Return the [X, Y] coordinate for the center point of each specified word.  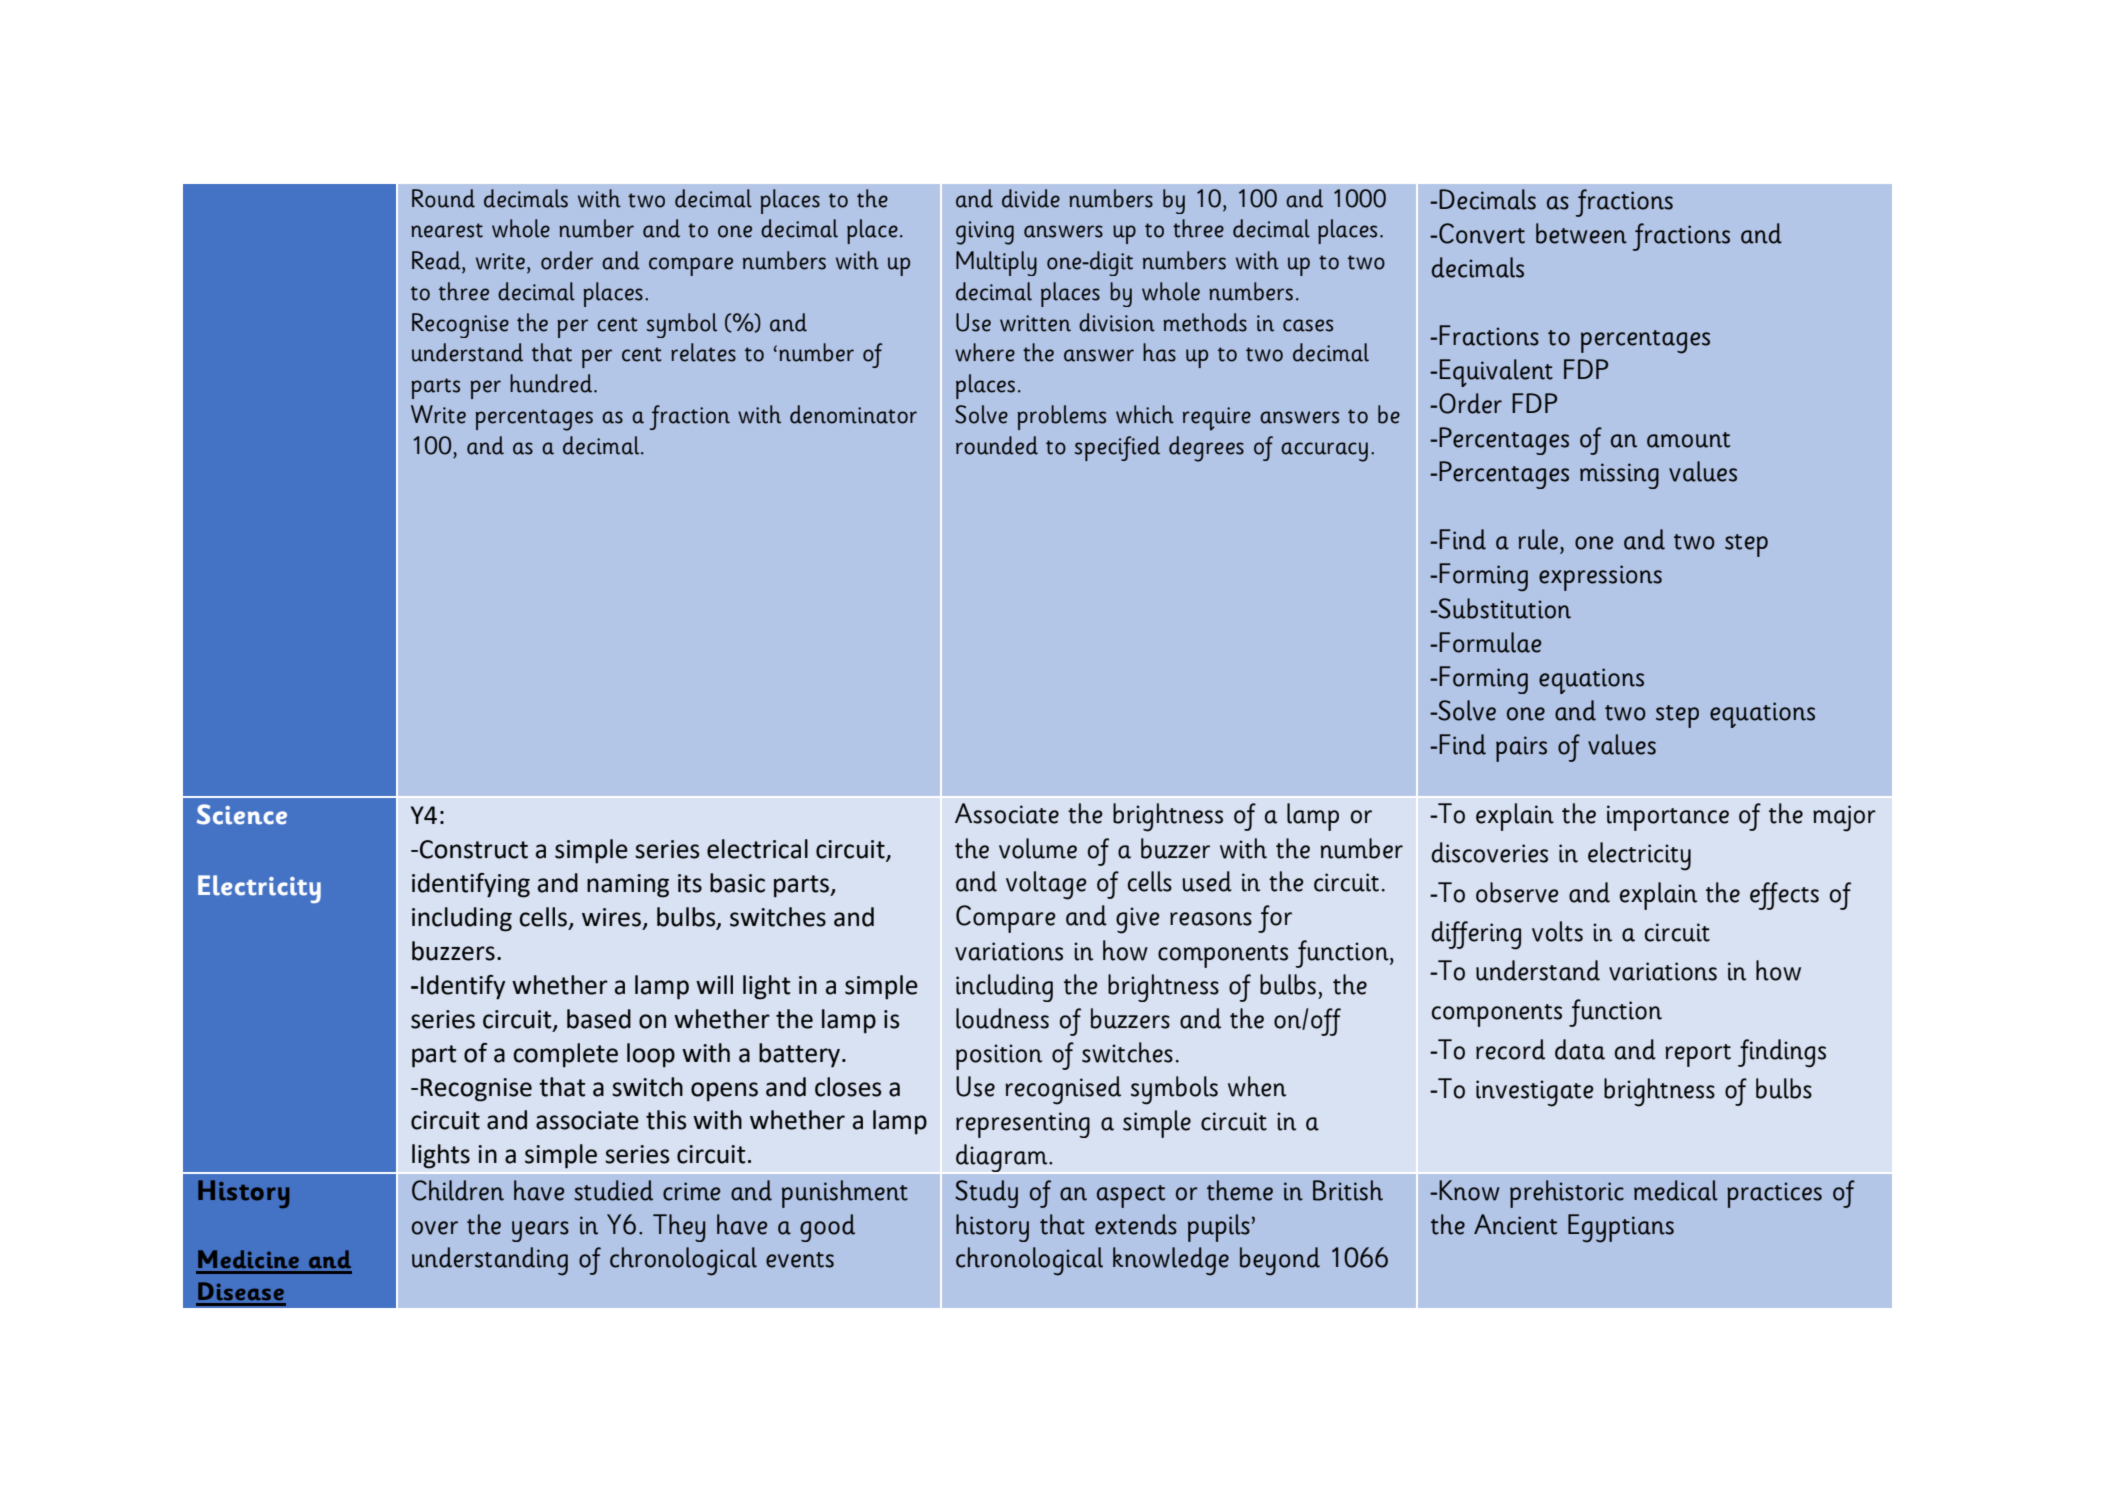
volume [1038, 848]
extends [1136, 1224]
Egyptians [1621, 1228]
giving [985, 233]
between [1581, 233]
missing [1619, 476]
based [599, 1019]
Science [242, 814]
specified [1117, 448]
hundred [552, 383]
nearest [447, 230]
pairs [1521, 749]
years [540, 1231]
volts [1557, 931]
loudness [1002, 1018]
